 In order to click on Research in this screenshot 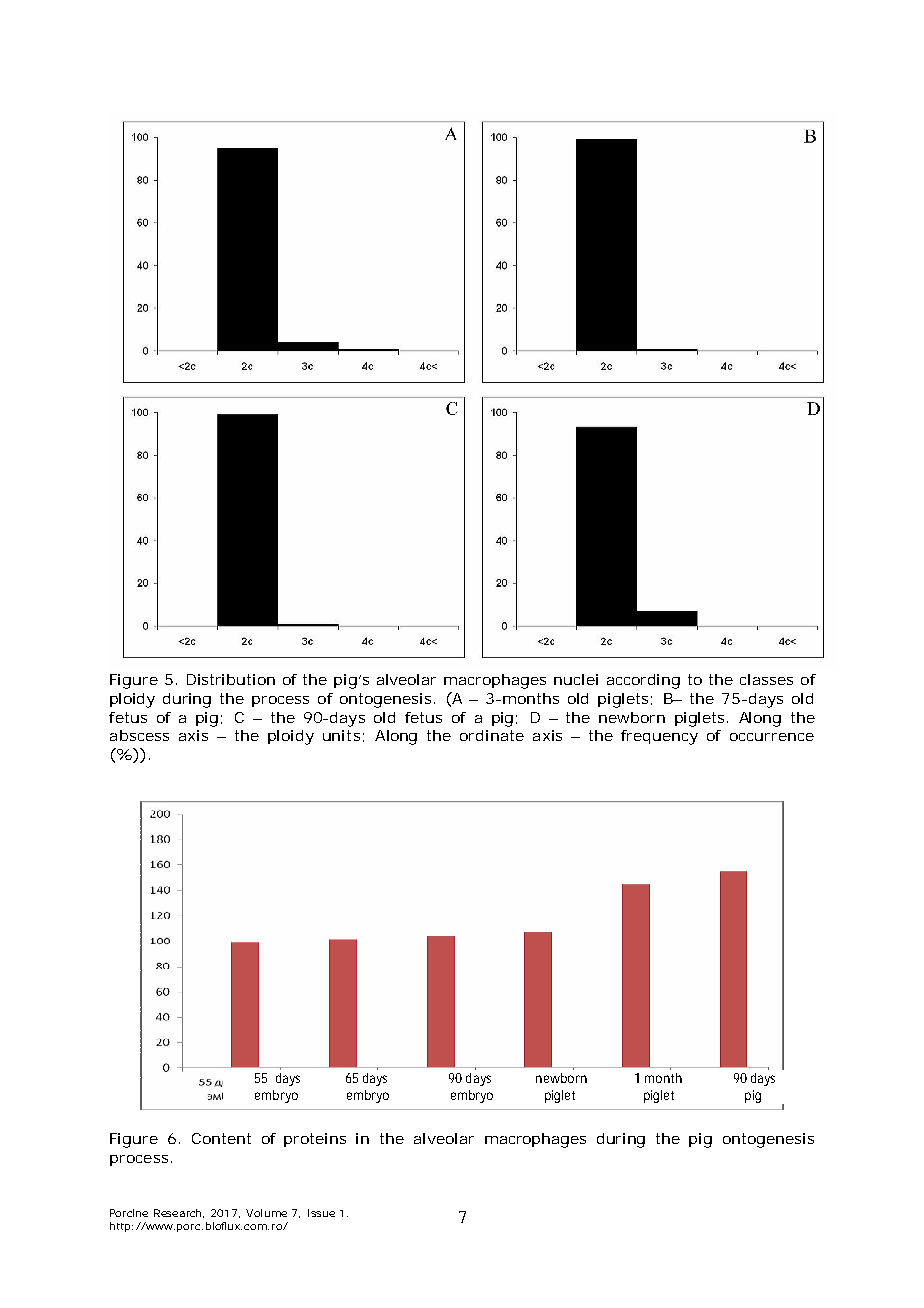, I will do `click(179, 1213)`.
